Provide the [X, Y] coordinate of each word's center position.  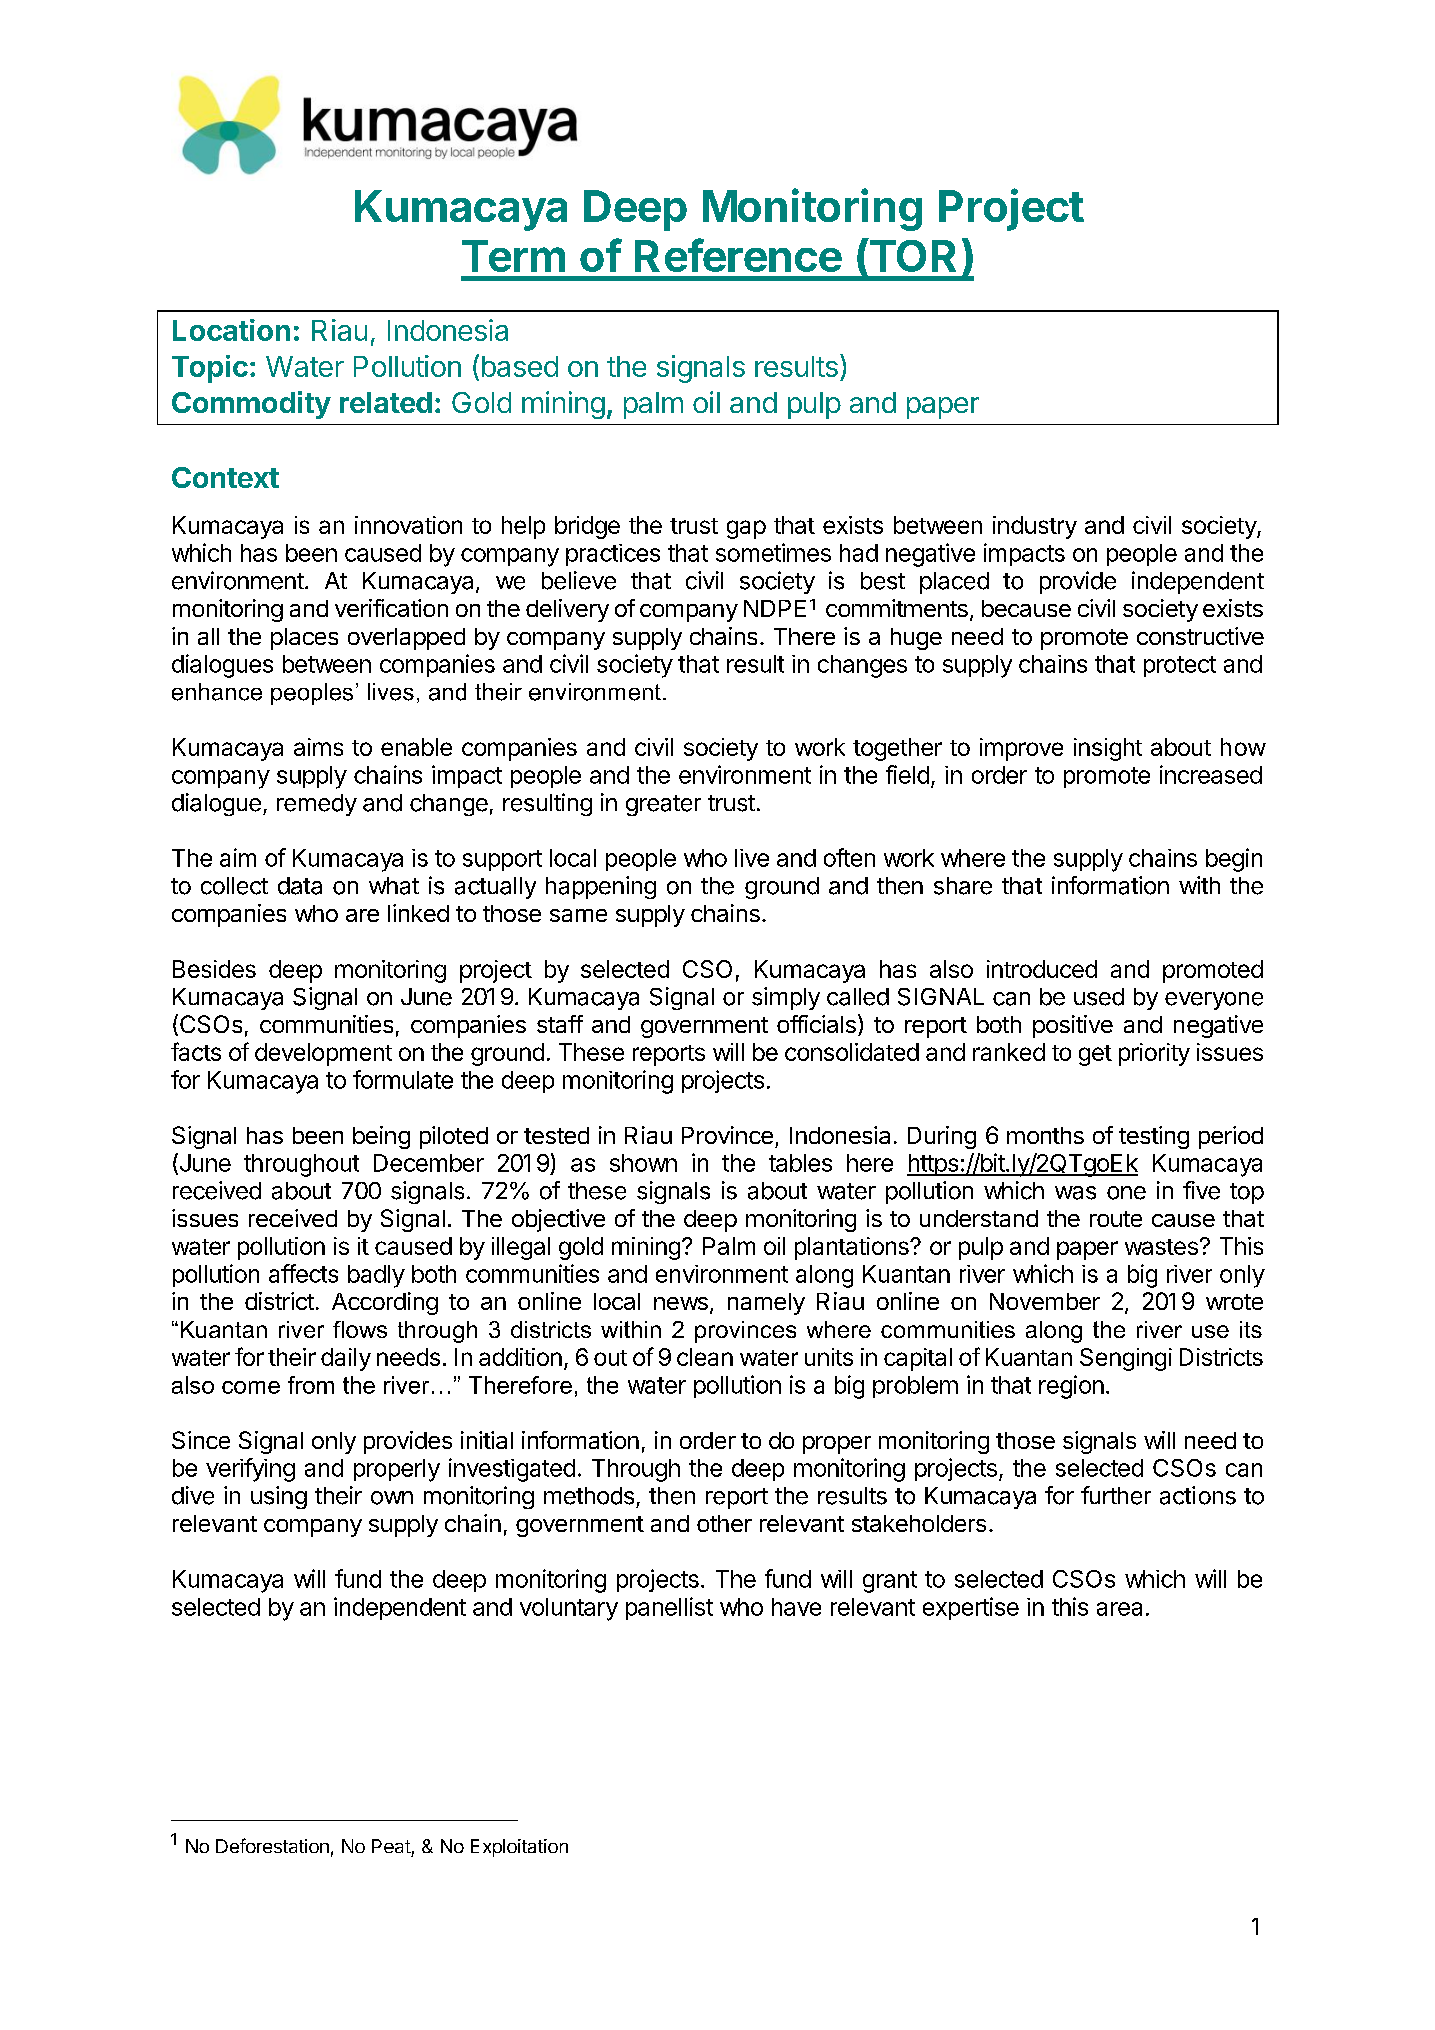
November [1045, 1301]
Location [231, 330]
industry [1035, 527]
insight [1108, 749]
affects [303, 1273]
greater [663, 805]
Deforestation [272, 1845]
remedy [317, 805]
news [681, 1303]
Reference [738, 255]
